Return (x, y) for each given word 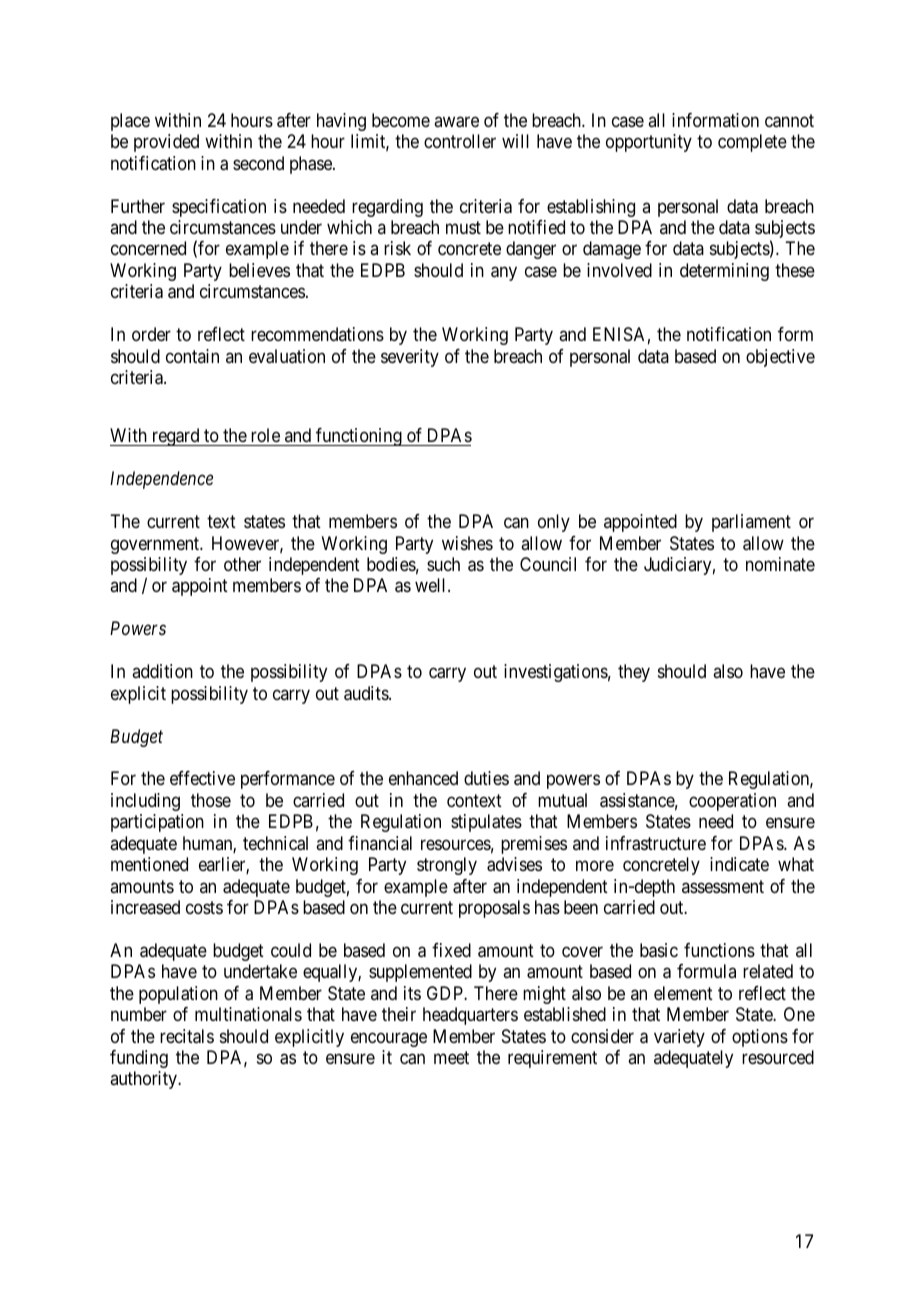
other (242, 564)
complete (752, 143)
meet (451, 1057)
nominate (780, 564)
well (432, 585)
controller (460, 141)
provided (166, 143)
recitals (187, 1036)
